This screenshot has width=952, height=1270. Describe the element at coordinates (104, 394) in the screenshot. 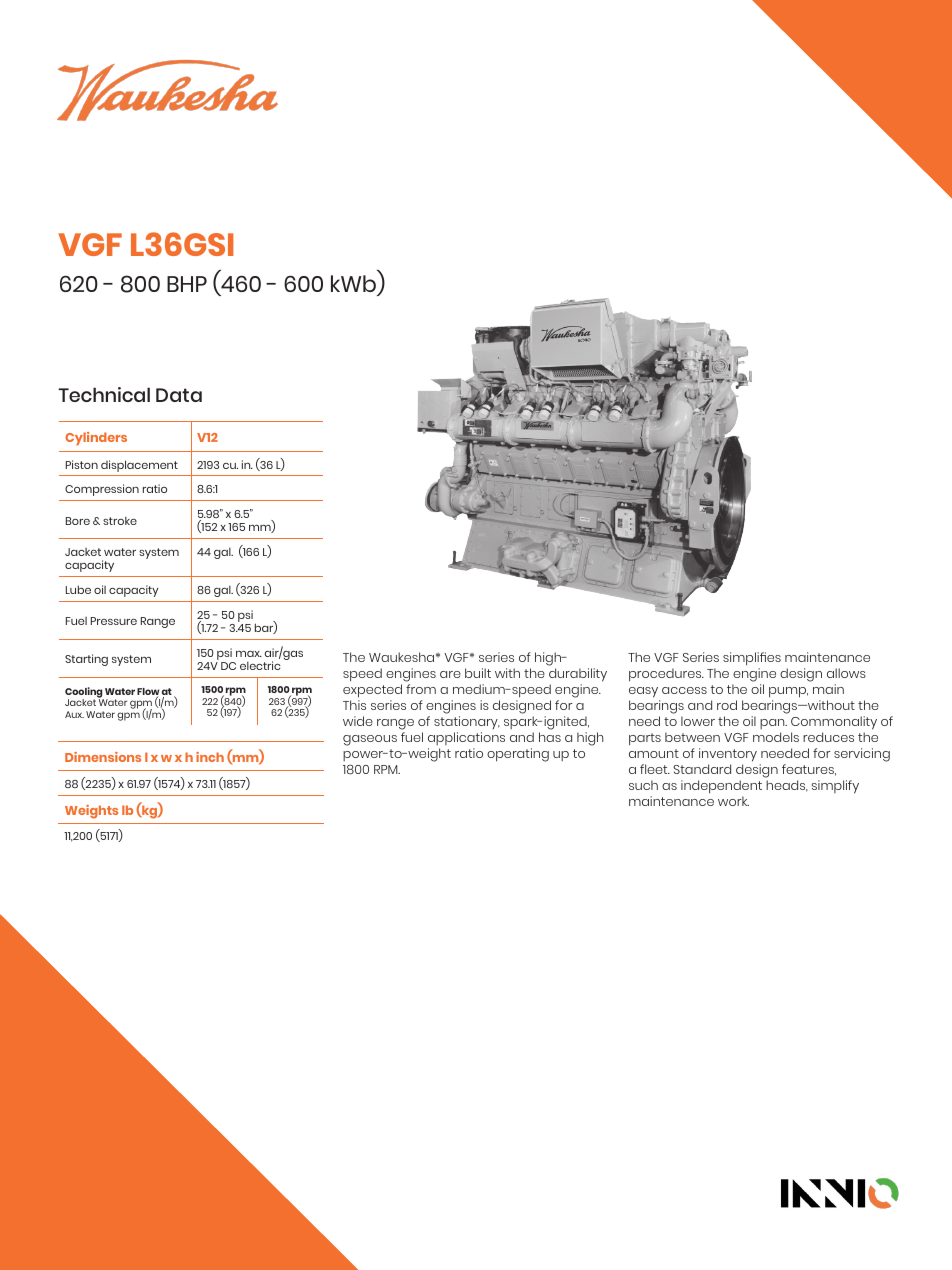

I see `Technical` at that location.
